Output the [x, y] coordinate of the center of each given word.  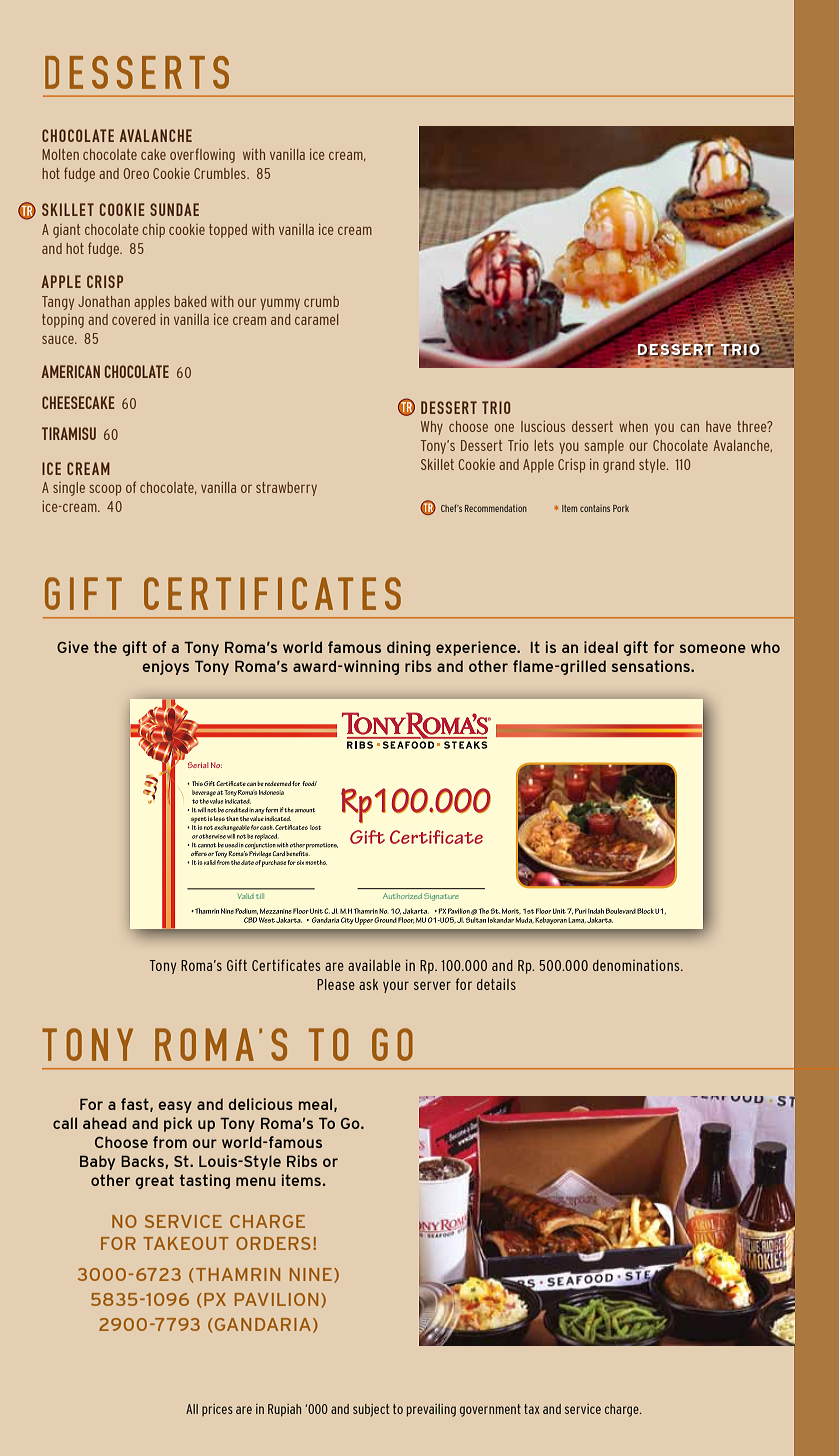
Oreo [136, 173]
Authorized [402, 896]
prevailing [431, 1410]
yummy [280, 304]
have [718, 426]
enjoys [165, 667]
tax [532, 1409]
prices [217, 1410]
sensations [652, 666]
